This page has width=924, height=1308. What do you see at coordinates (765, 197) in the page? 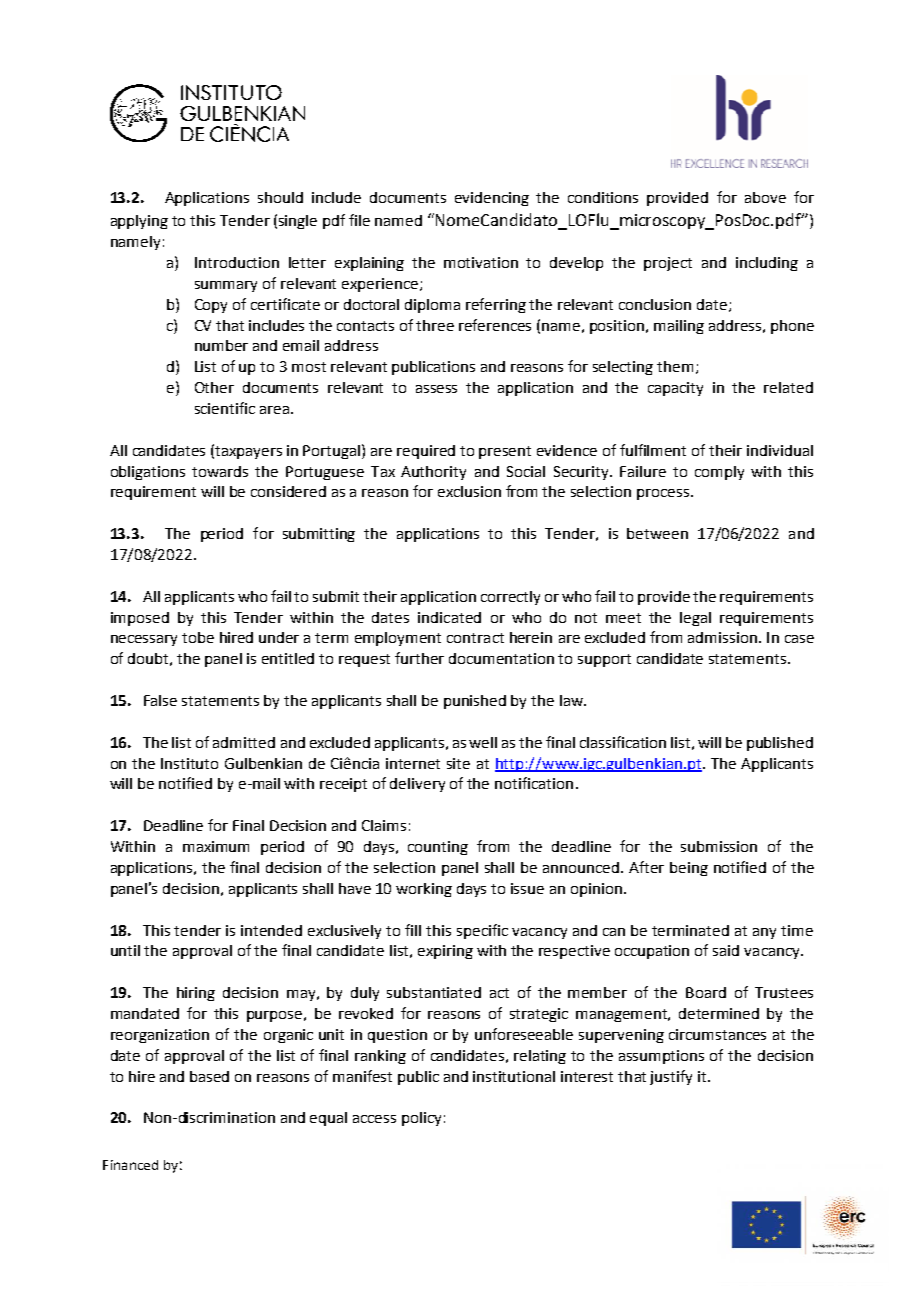
I see `above` at bounding box center [765, 197].
